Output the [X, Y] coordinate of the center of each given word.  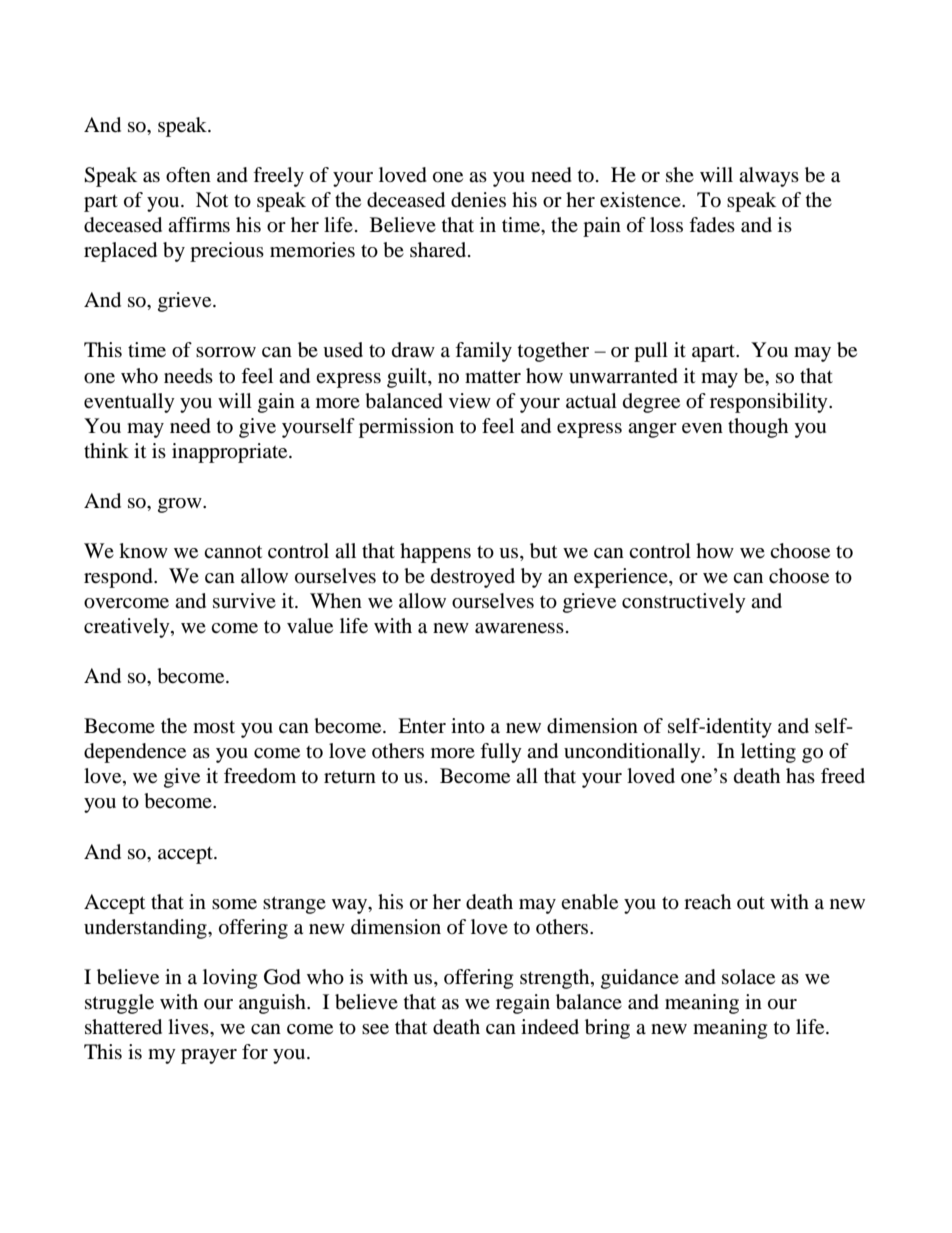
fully [501, 753]
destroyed [473, 578]
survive [244, 600]
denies [478, 200]
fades [712, 225]
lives [189, 1027]
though [758, 428]
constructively [684, 603]
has [800, 775]
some [234, 904]
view [470, 401]
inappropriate [231, 453]
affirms [199, 224]
